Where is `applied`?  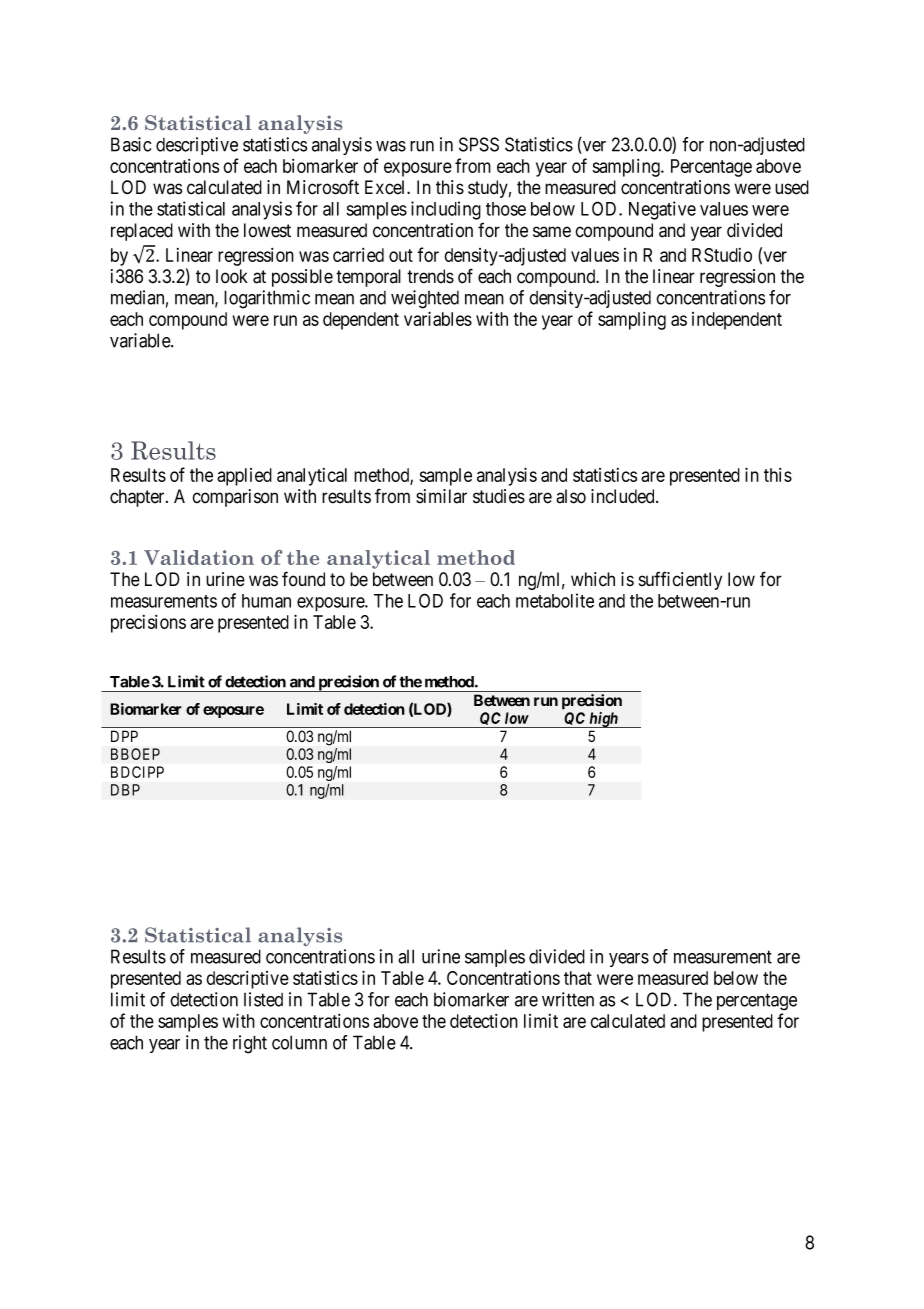
applied is located at coordinates (244, 477).
